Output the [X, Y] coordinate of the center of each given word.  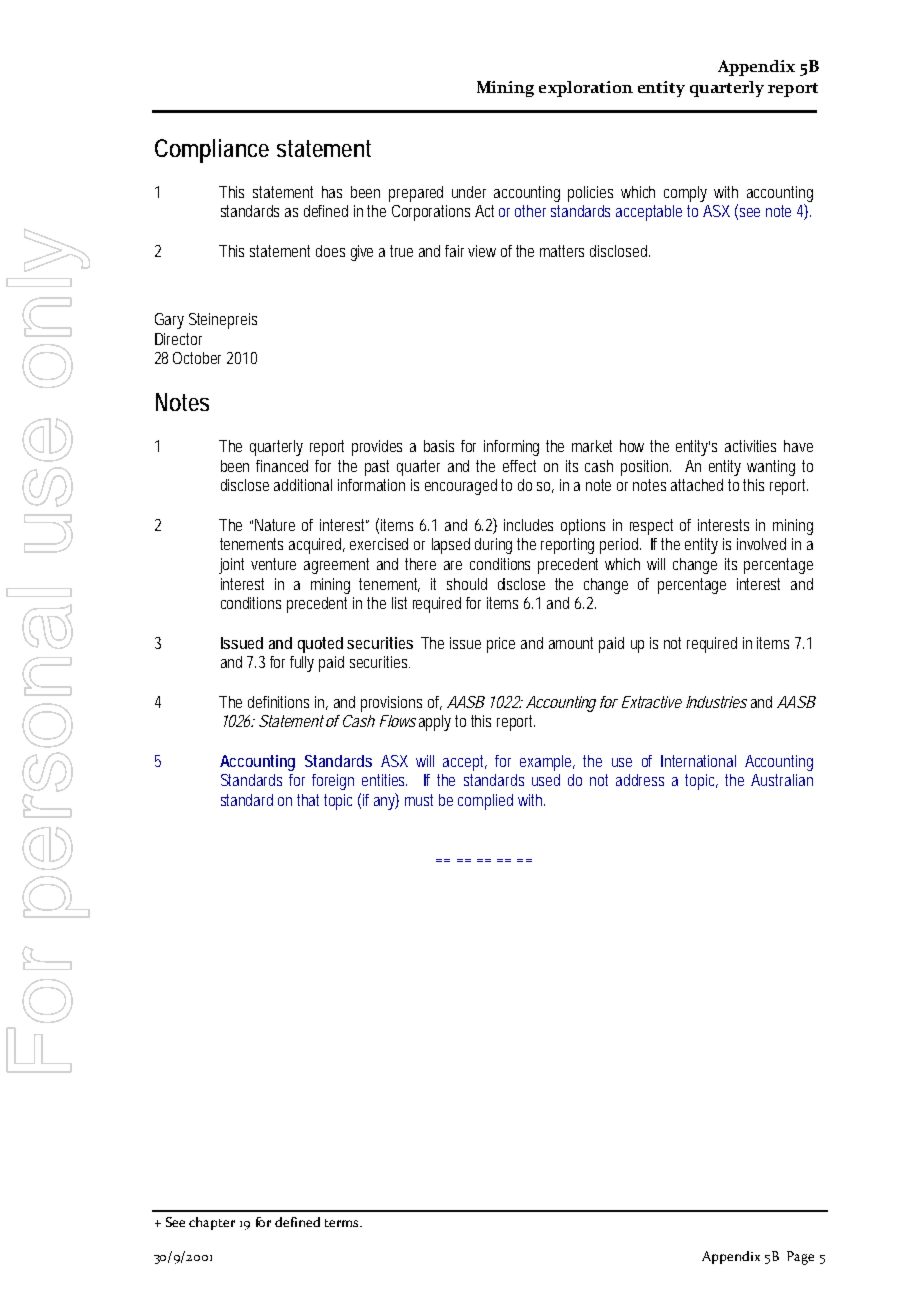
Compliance [212, 151]
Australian [782, 780]
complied [485, 802]
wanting [771, 468]
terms [343, 1223]
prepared [416, 194]
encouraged [463, 487]
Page [800, 1258]
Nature [275, 525]
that [311, 800]
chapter [212, 1223]
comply [685, 194]
